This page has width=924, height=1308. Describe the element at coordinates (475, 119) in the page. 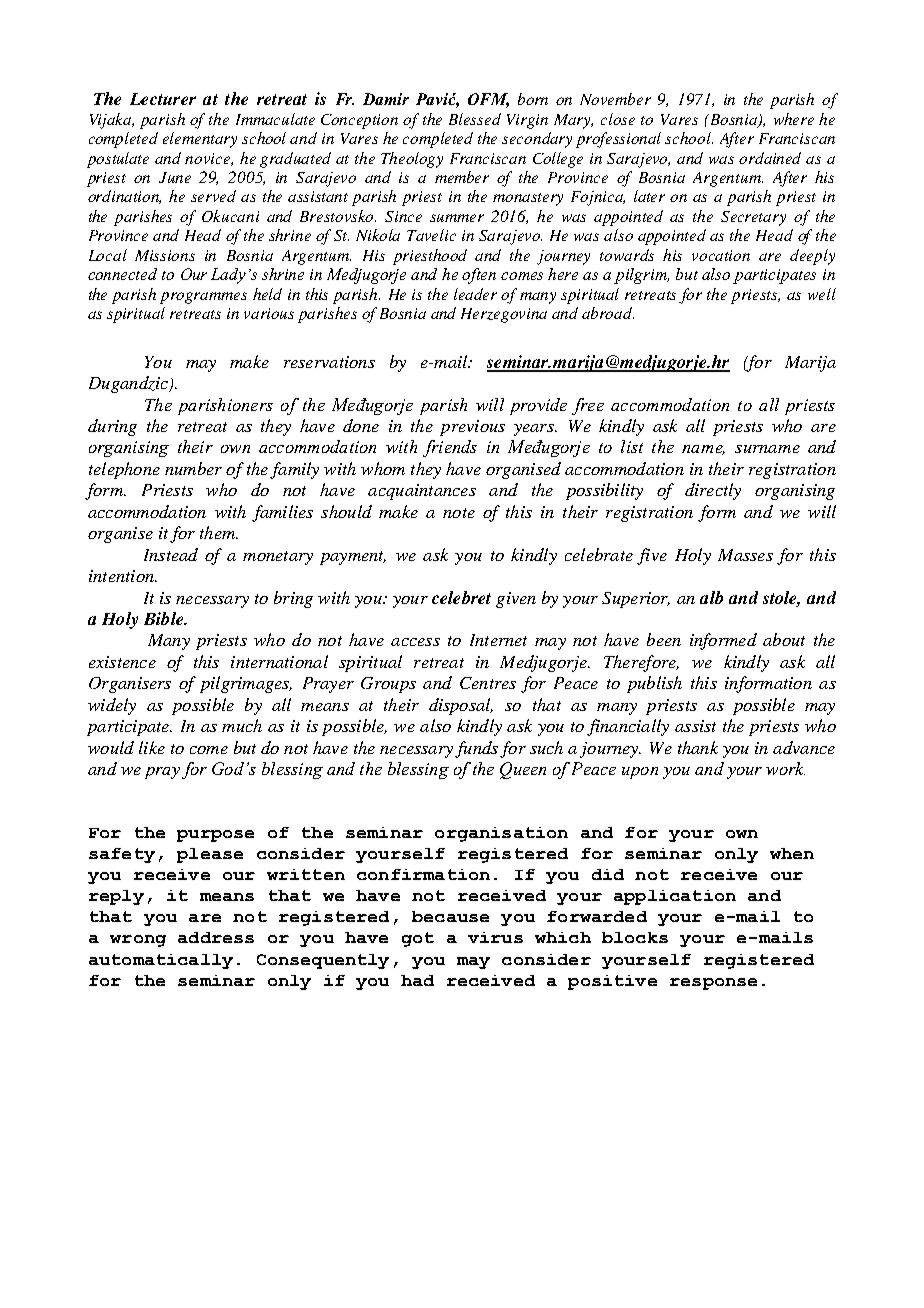

I see `Blessed` at that location.
